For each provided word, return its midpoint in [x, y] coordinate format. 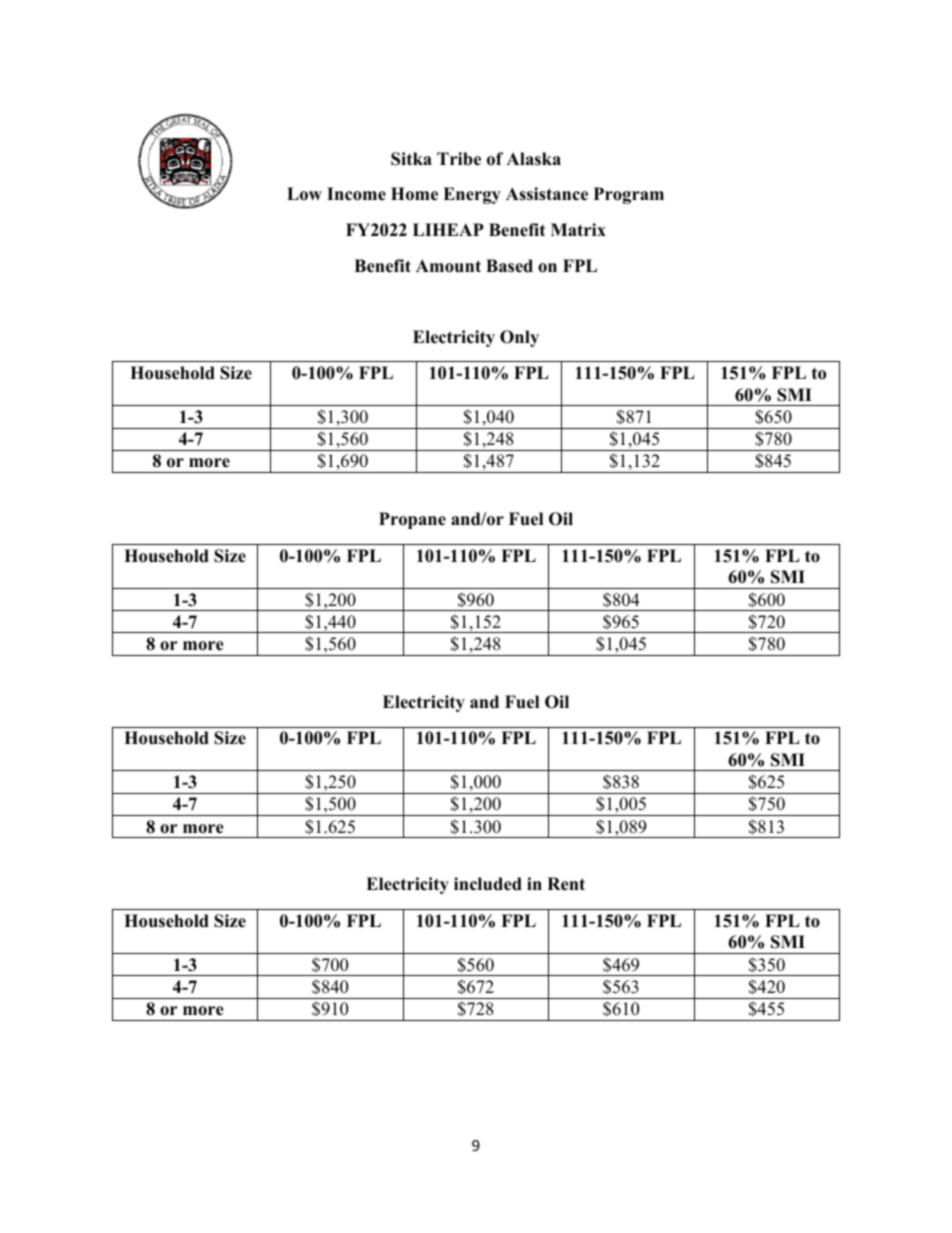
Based [509, 266]
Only [519, 338]
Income [356, 194]
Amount [448, 266]
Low [304, 194]
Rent [566, 884]
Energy [472, 195]
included [488, 884]
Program [629, 195]
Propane [412, 520]
